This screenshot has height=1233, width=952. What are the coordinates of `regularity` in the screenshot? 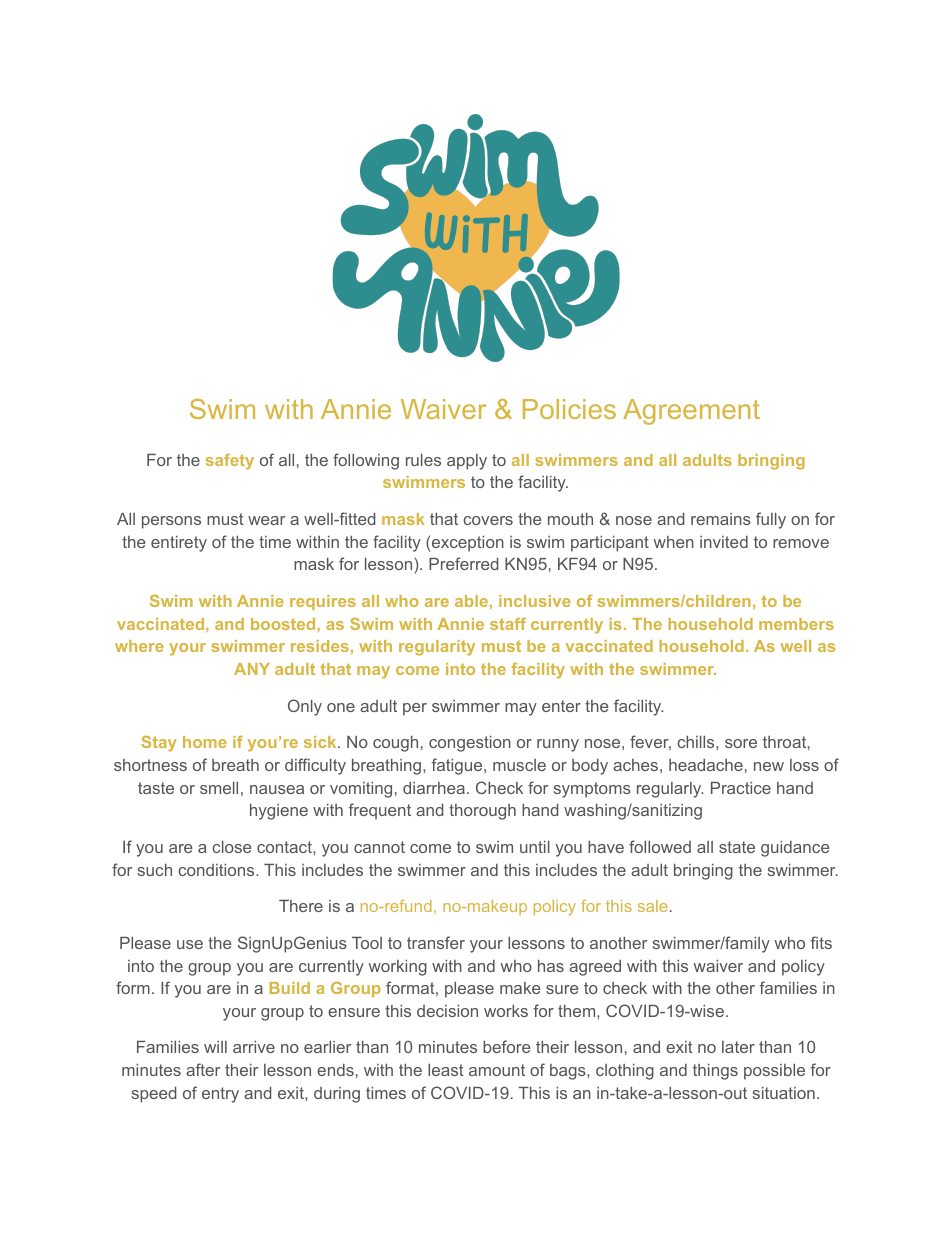 It's located at (437, 648).
